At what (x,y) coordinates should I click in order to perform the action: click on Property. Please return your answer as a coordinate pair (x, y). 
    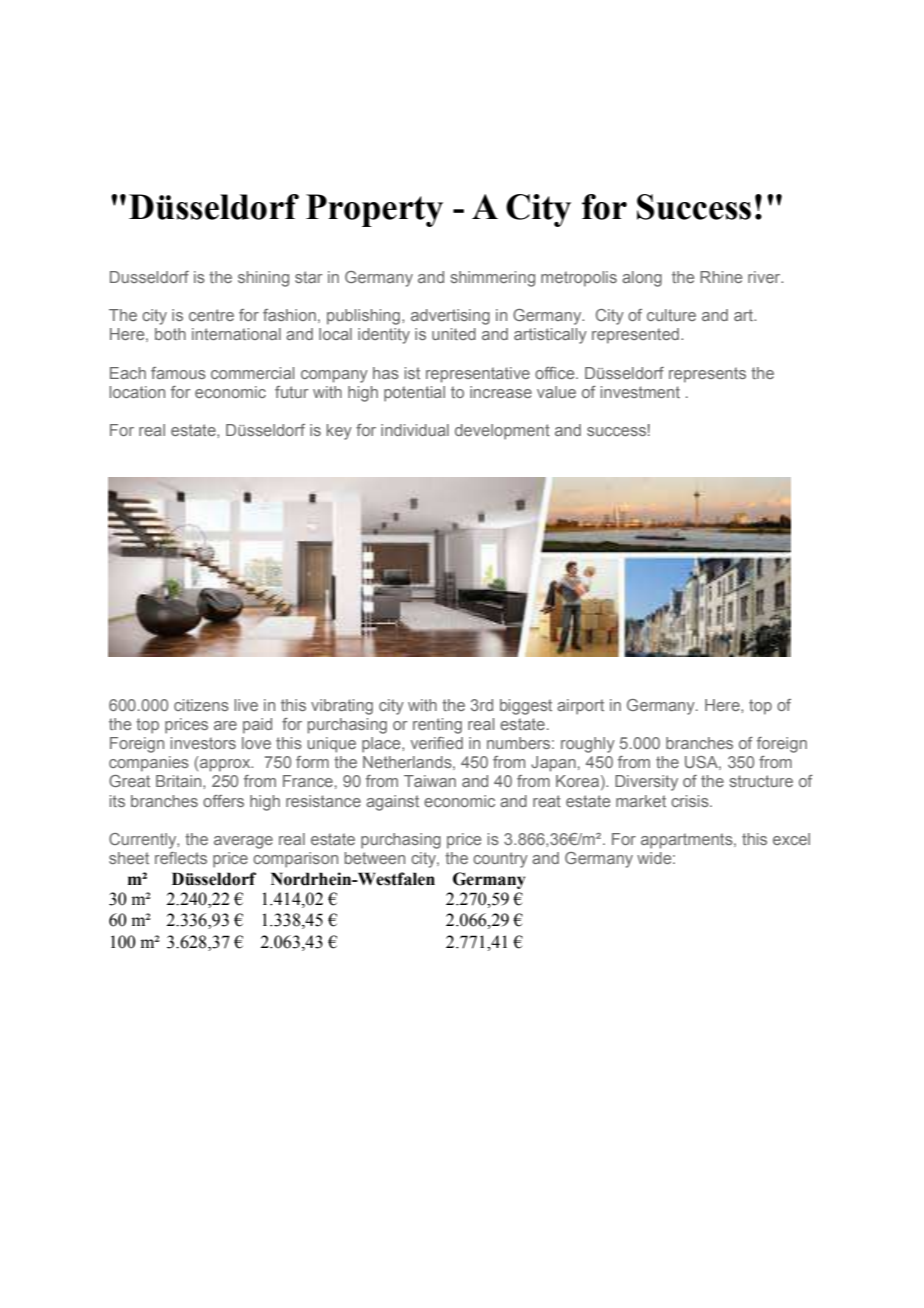
    Looking at the image, I should click on (374, 210).
